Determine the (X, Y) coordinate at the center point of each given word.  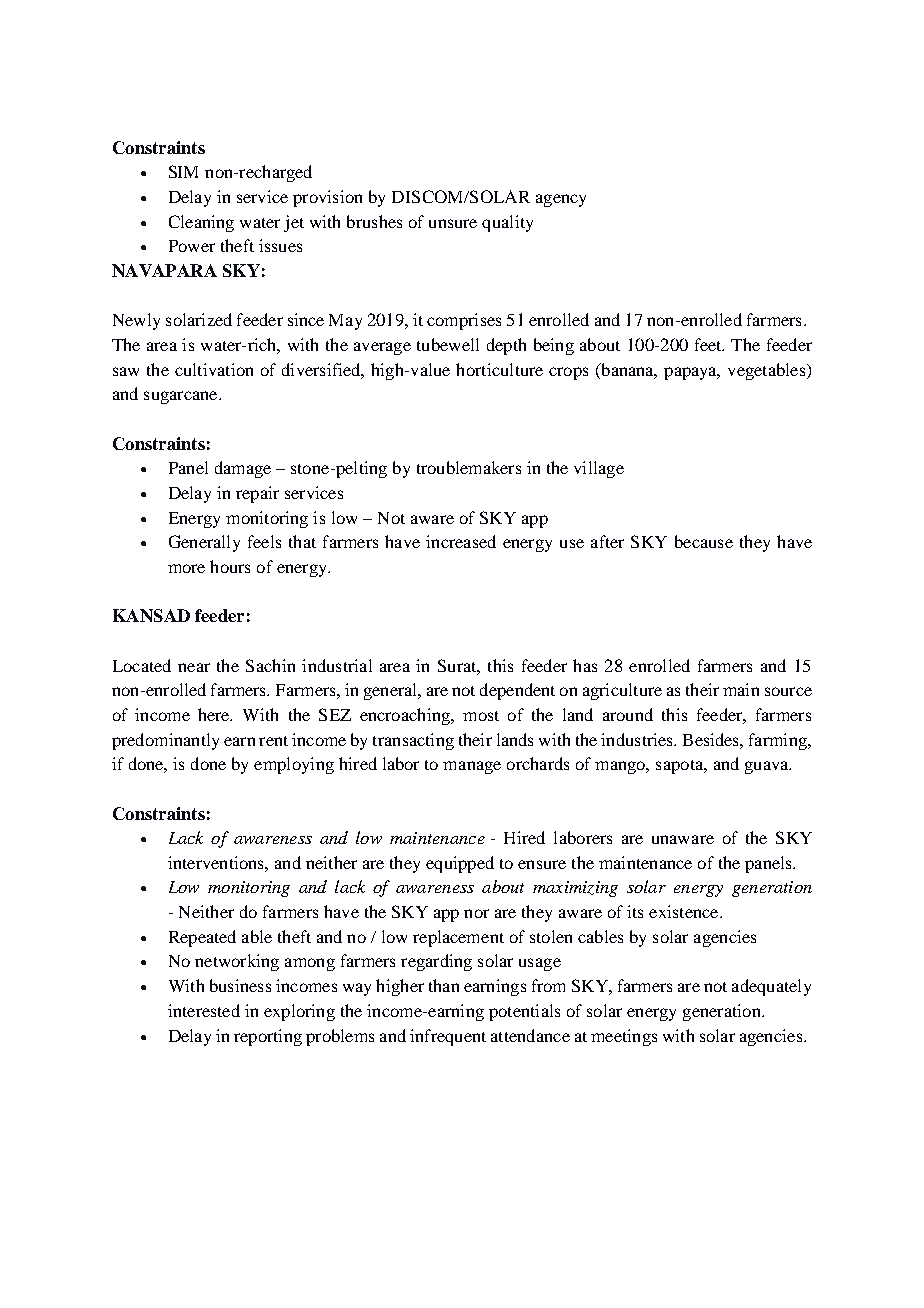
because (704, 541)
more (186, 568)
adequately (771, 987)
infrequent (448, 1037)
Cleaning (201, 223)
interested (204, 1010)
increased (461, 541)
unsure (453, 223)
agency (561, 200)
